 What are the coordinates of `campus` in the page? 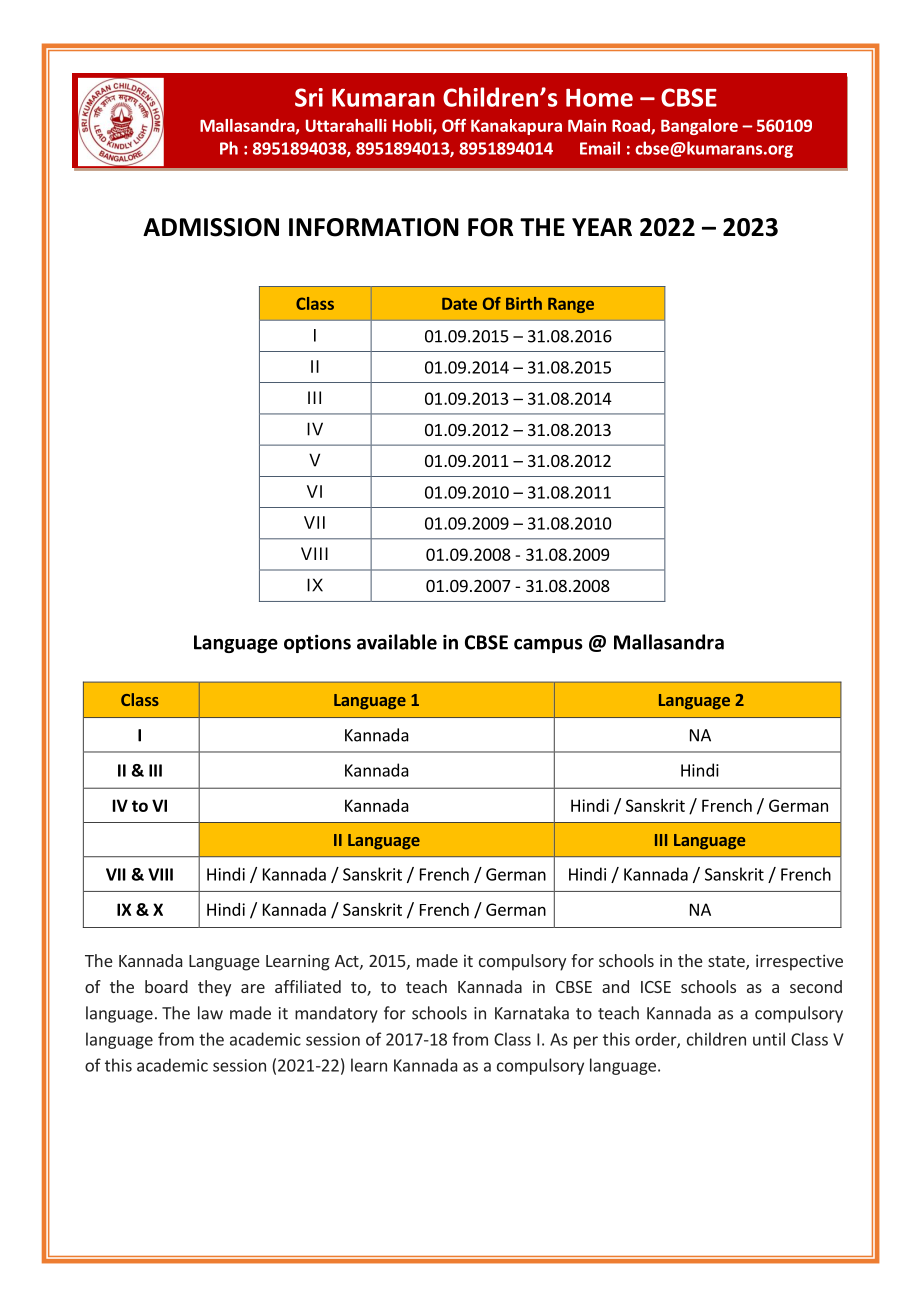 It's located at (548, 646).
